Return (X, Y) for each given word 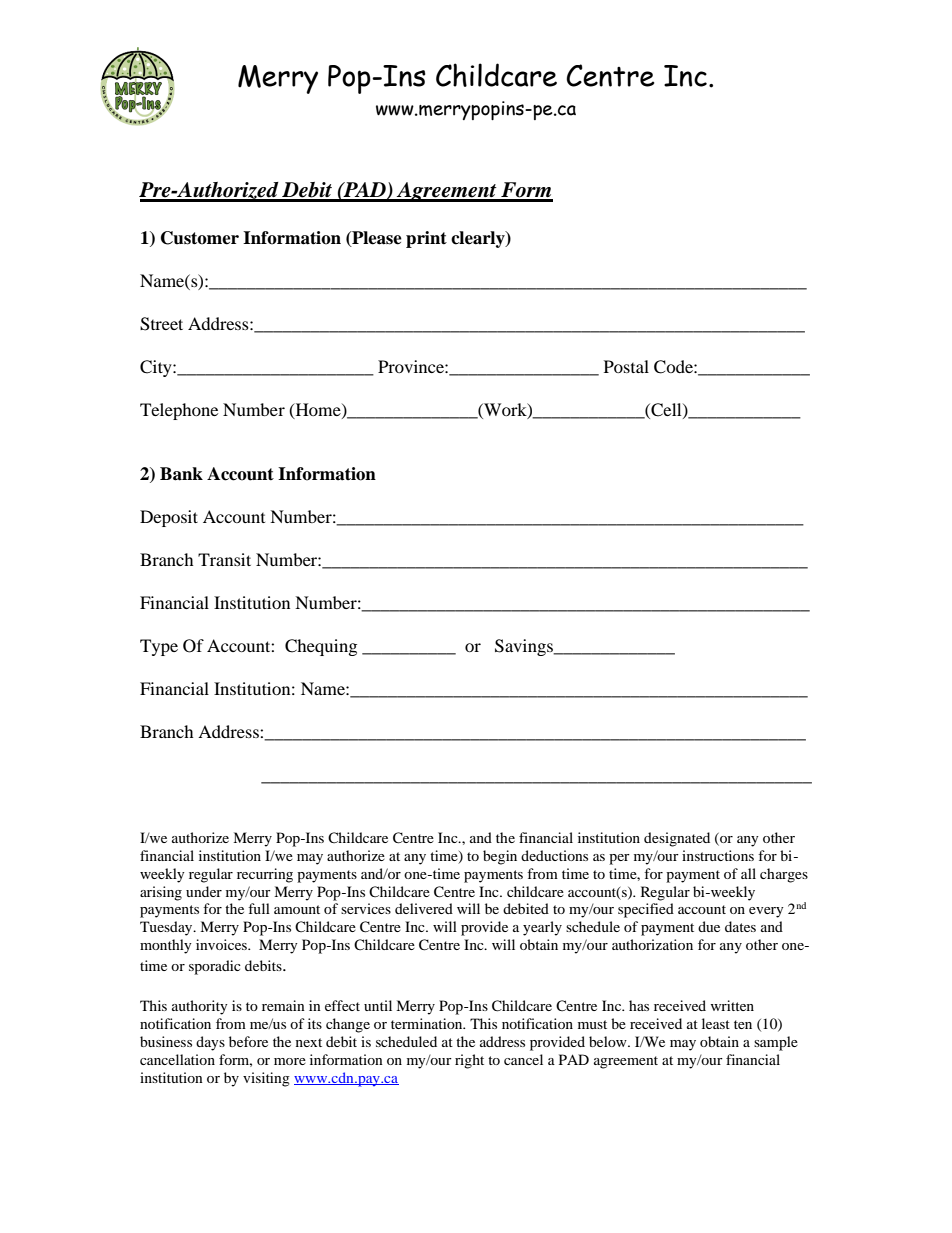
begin (500, 857)
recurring (265, 875)
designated (677, 839)
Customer (200, 238)
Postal (626, 366)
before (248, 1041)
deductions (554, 855)
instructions (718, 855)
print (426, 239)
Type (159, 647)
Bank (181, 474)
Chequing (321, 647)
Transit (224, 559)
